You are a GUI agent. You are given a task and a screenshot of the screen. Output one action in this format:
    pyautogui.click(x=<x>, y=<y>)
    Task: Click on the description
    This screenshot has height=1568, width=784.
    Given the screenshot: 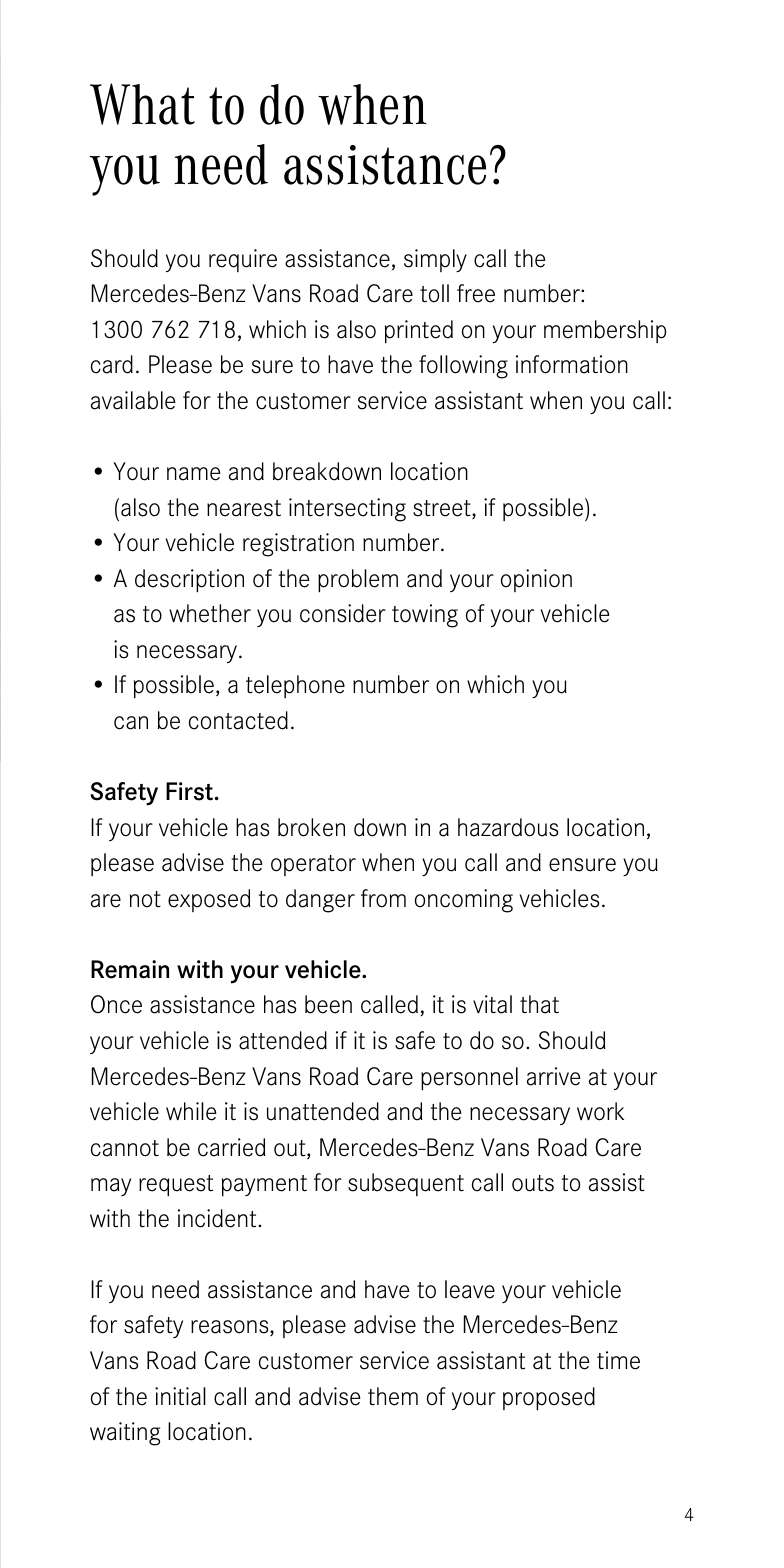 What is the action you would take?
    pyautogui.click(x=189, y=580)
